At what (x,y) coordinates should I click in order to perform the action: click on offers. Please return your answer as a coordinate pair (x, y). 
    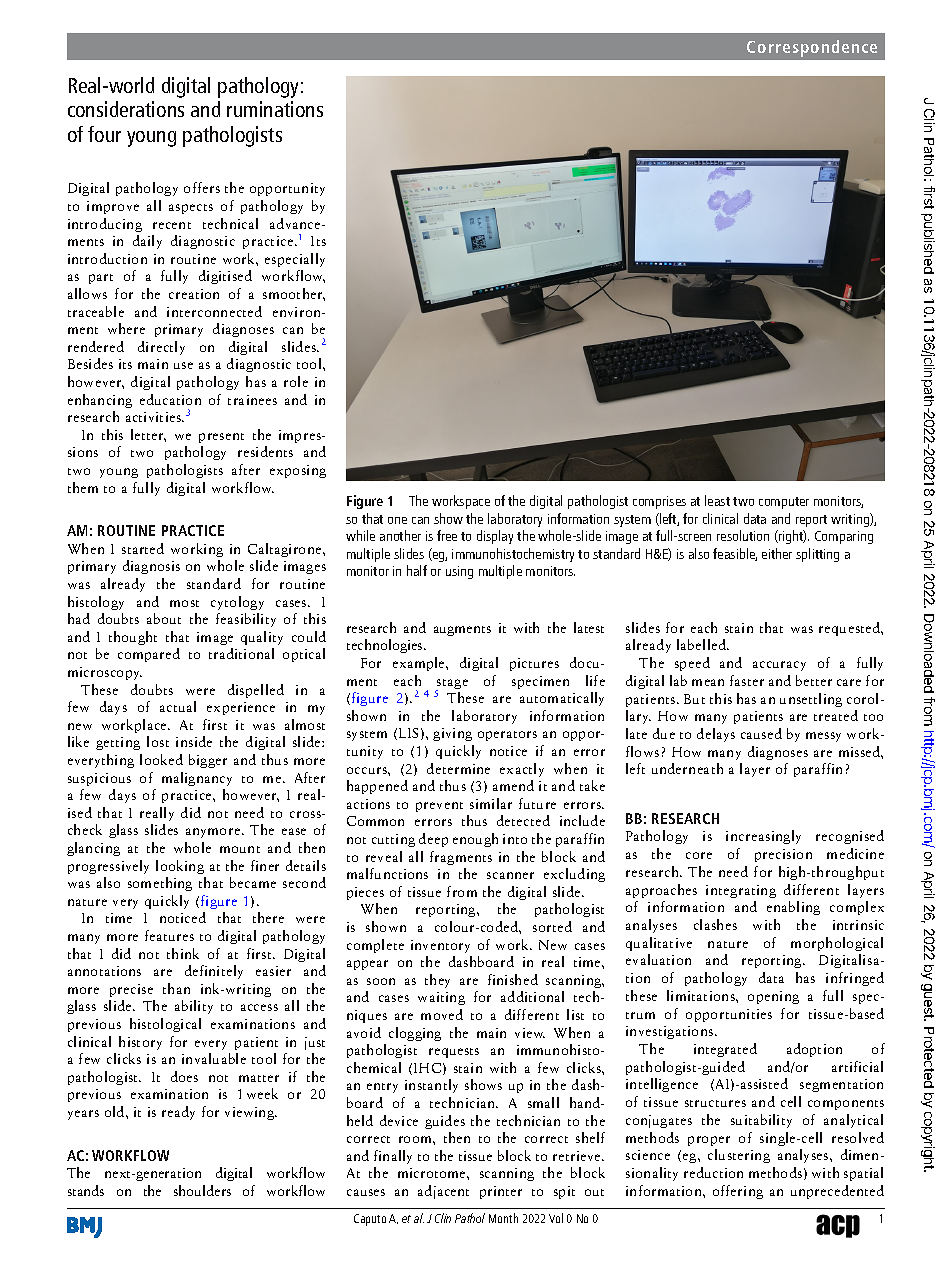
    Looking at the image, I should click on (202, 187).
